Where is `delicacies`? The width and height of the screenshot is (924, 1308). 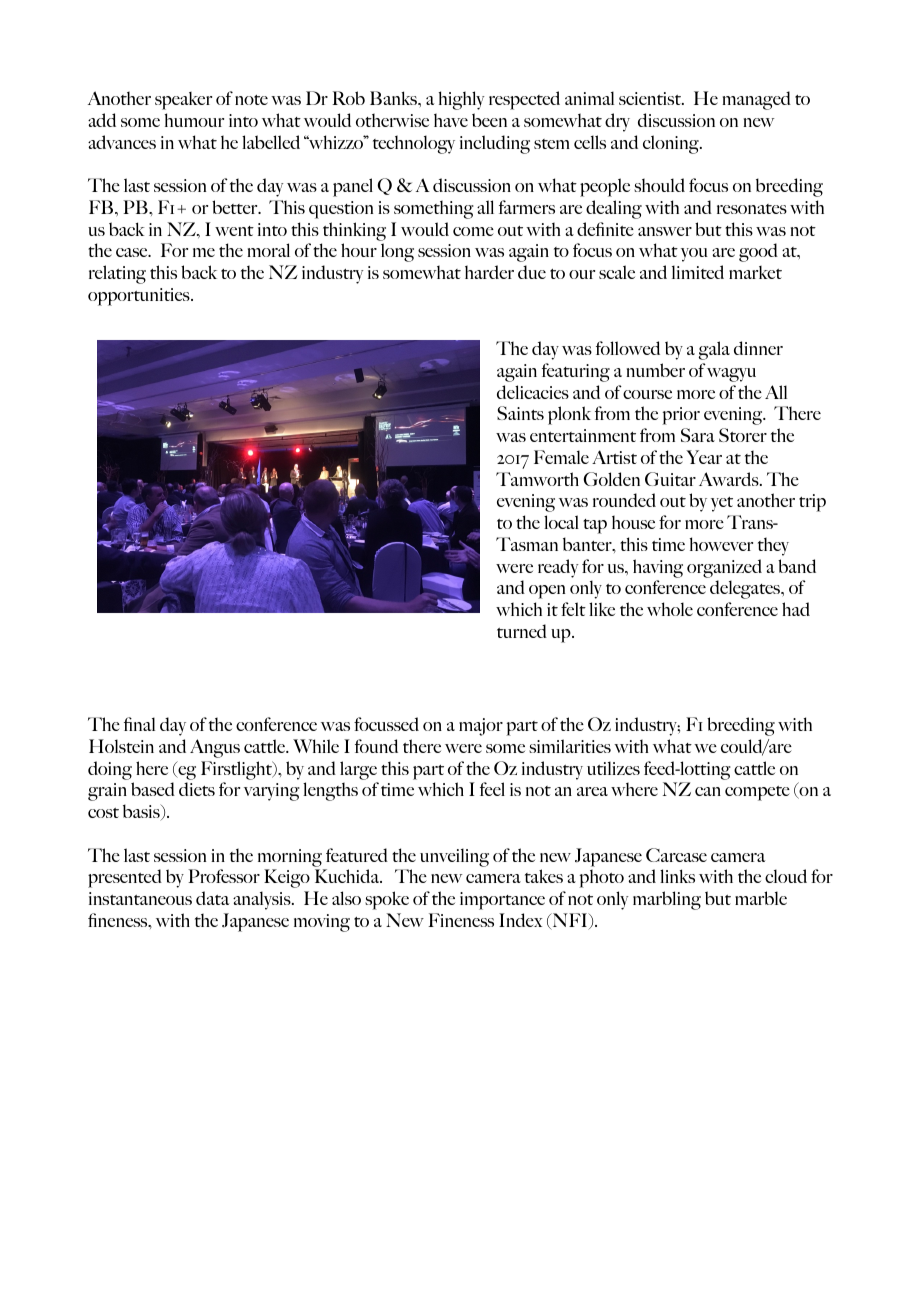 delicacies is located at coordinates (533, 392).
